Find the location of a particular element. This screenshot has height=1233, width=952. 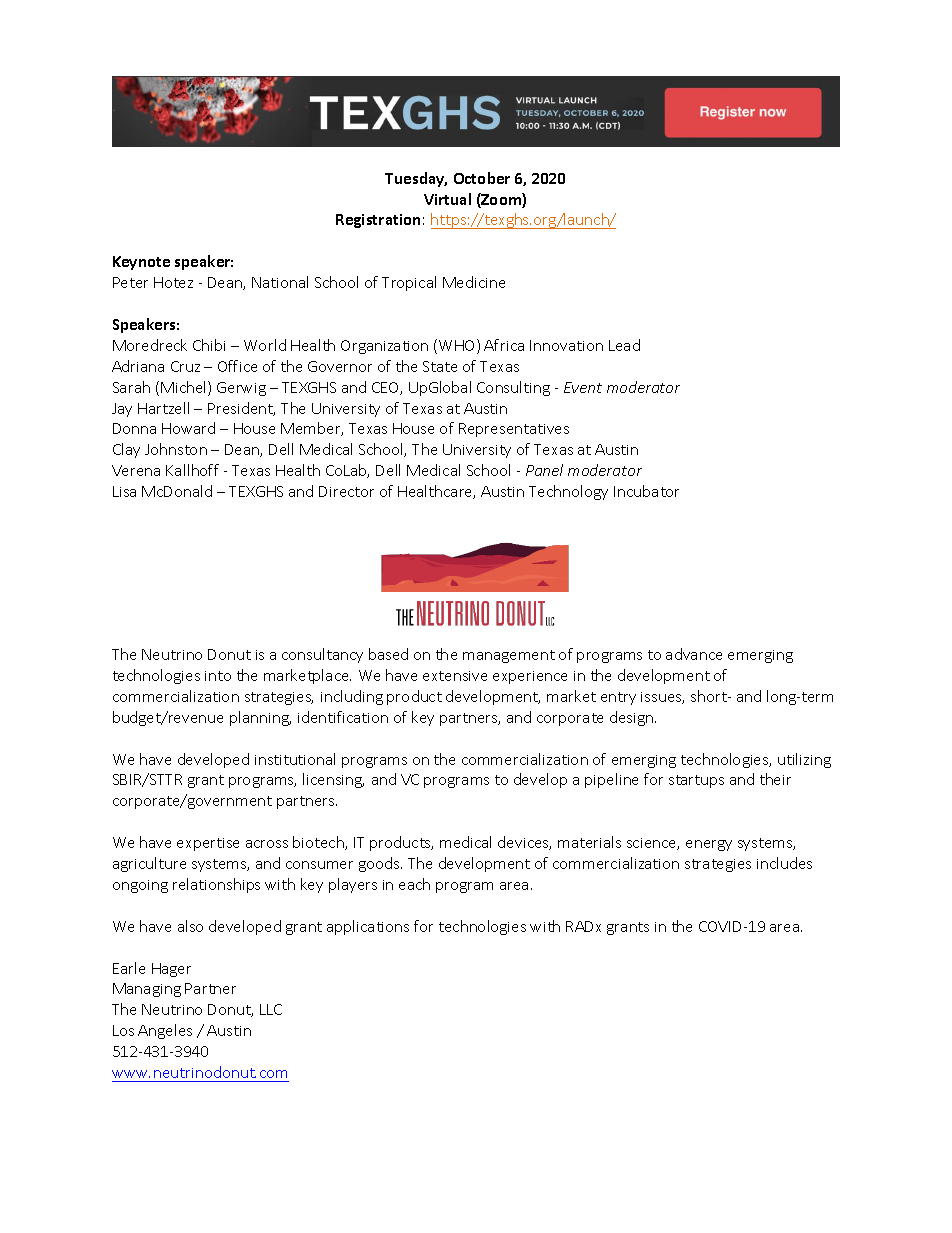

Virtual is located at coordinates (447, 199).
